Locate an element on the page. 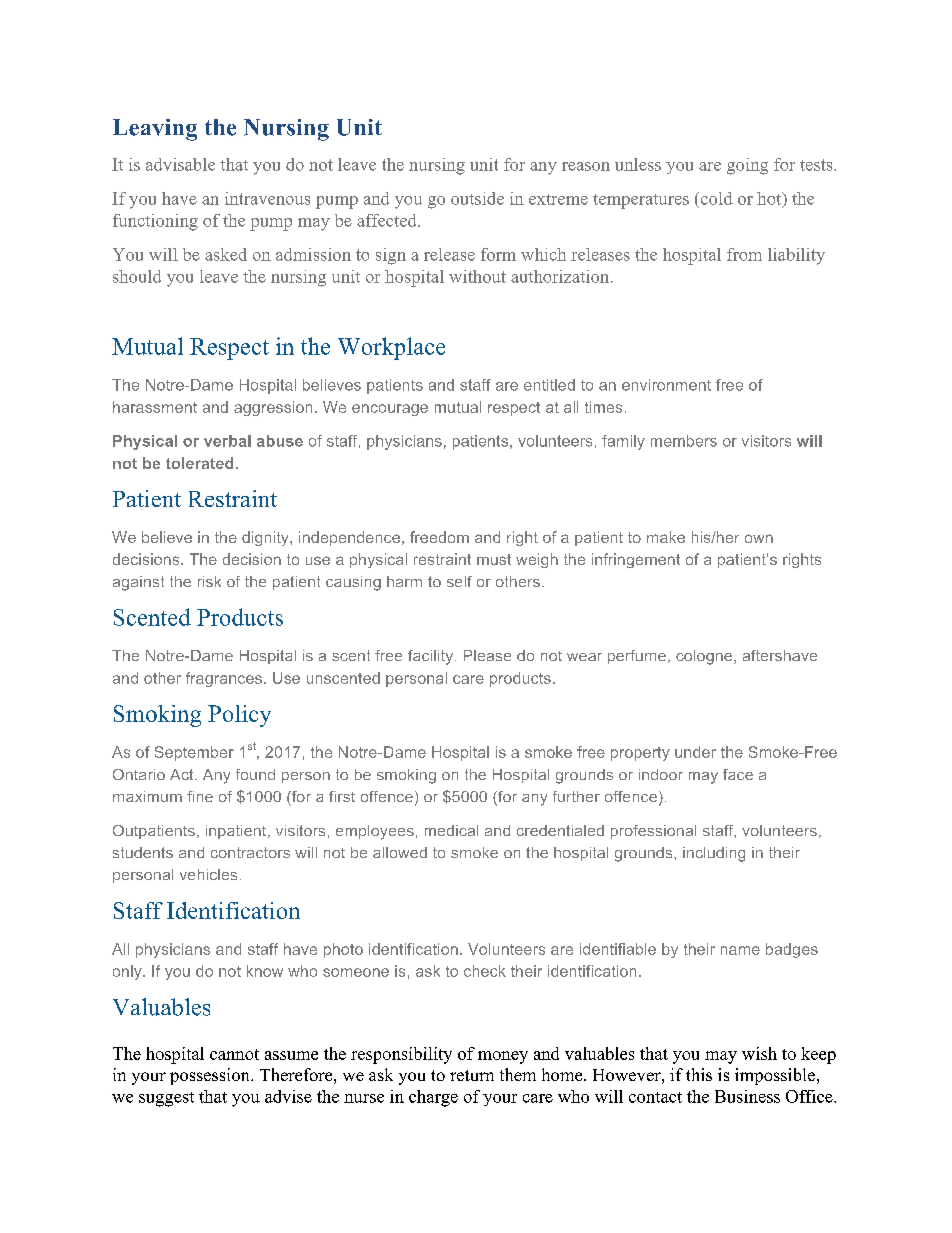 Image resolution: width=952 pixels, height=1233 pixels. cologne is located at coordinates (705, 657).
